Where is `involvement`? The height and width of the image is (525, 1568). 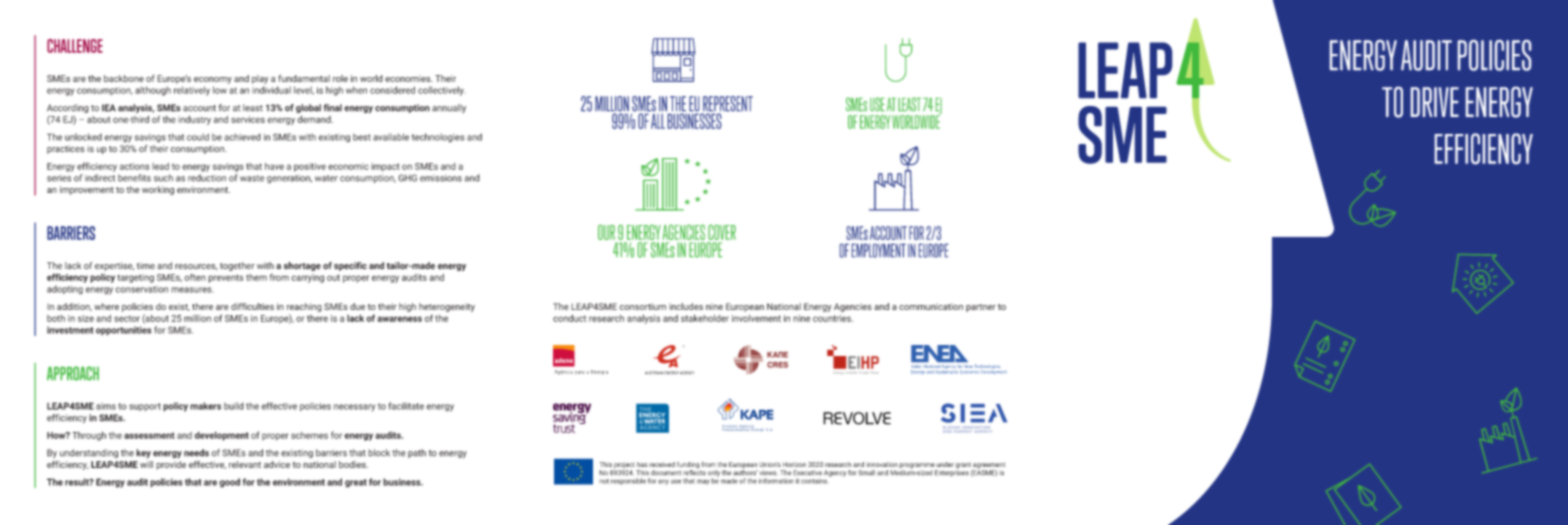
involvement is located at coordinates (756, 318).
